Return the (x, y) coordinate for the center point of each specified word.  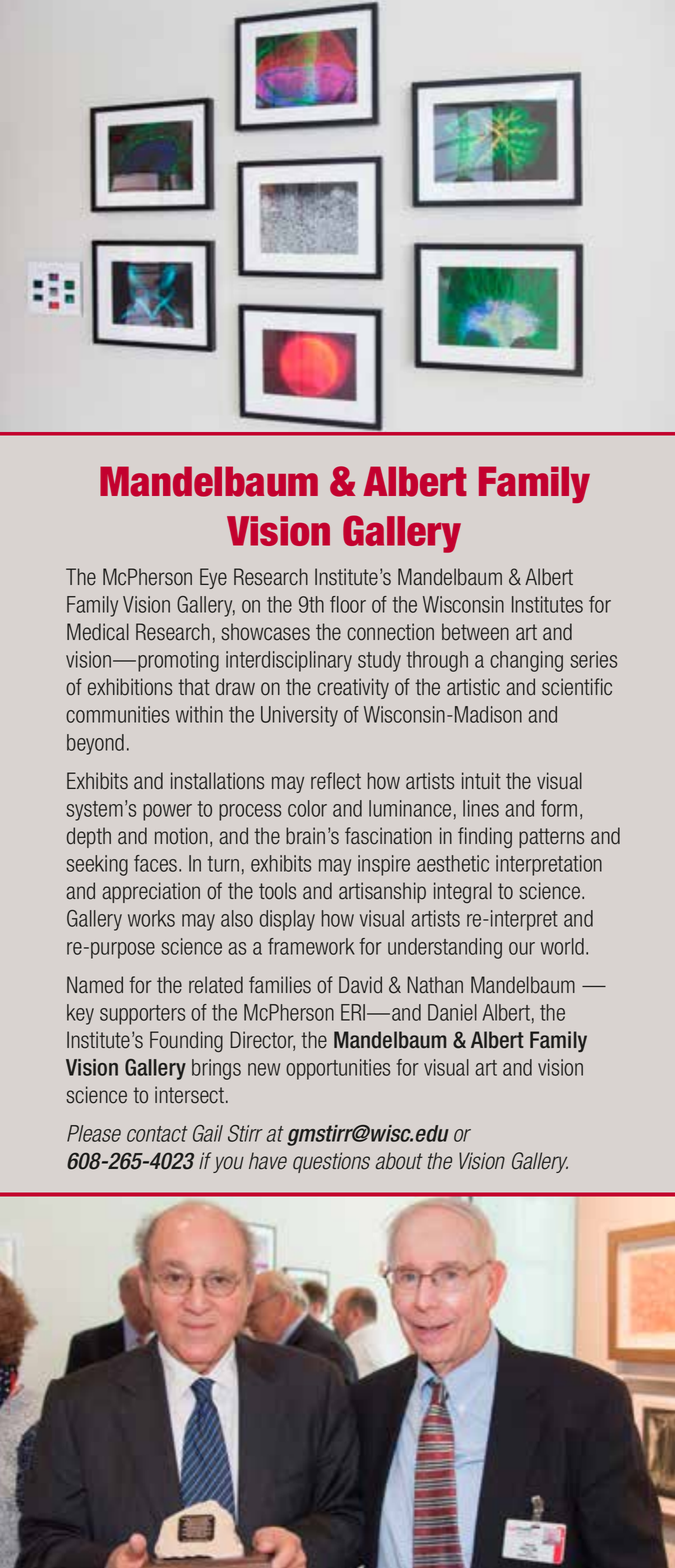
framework (311, 946)
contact (157, 1134)
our (522, 948)
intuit (481, 781)
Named (95, 985)
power (167, 812)
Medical (98, 632)
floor (348, 604)
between (475, 632)
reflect (336, 781)
